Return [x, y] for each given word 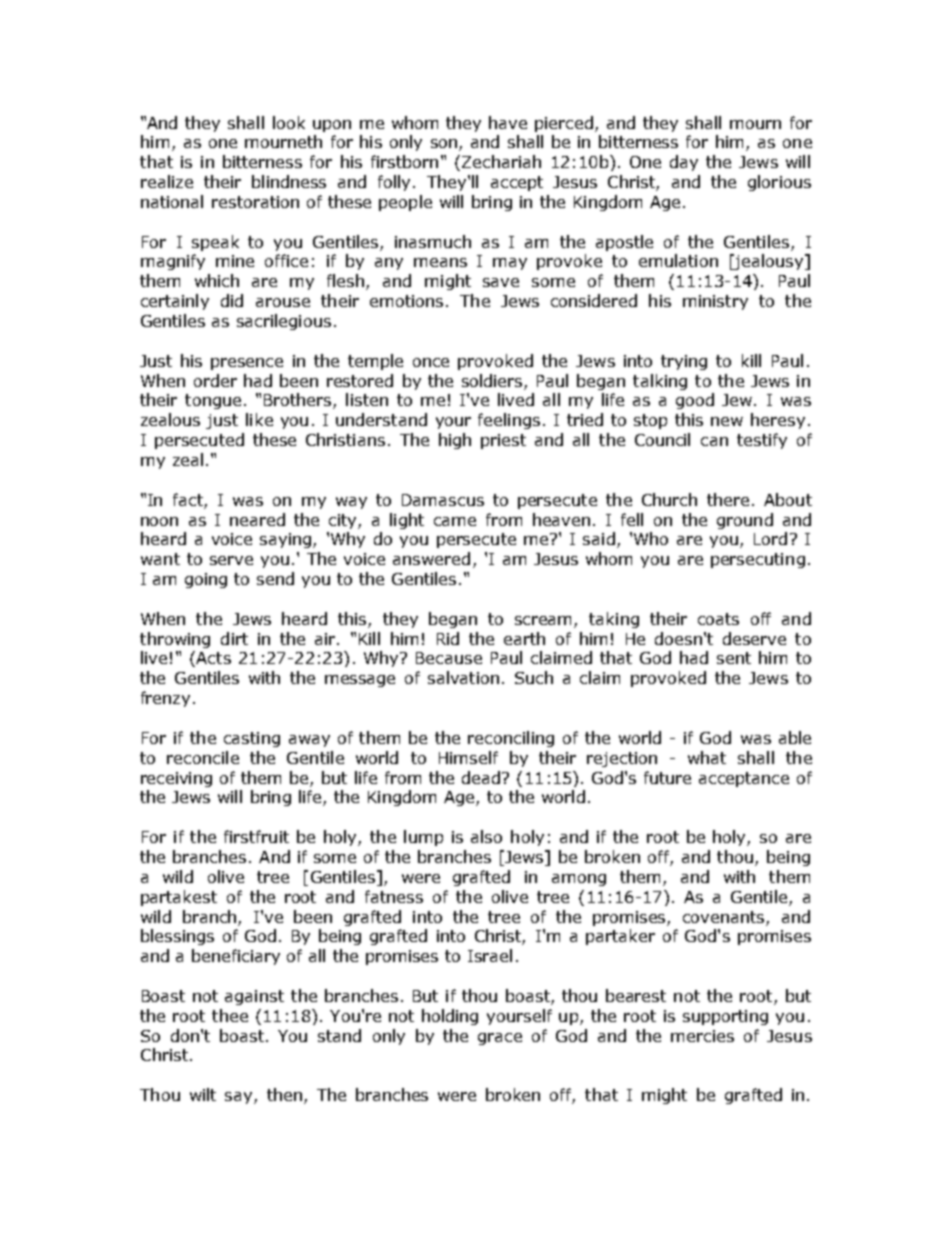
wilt [203, 1094]
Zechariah [501, 161]
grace [500, 1039]
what [707, 757]
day [684, 163]
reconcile [203, 757]
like [259, 419]
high [455, 441]
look [289, 122]
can [714, 441]
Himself [468, 757]
